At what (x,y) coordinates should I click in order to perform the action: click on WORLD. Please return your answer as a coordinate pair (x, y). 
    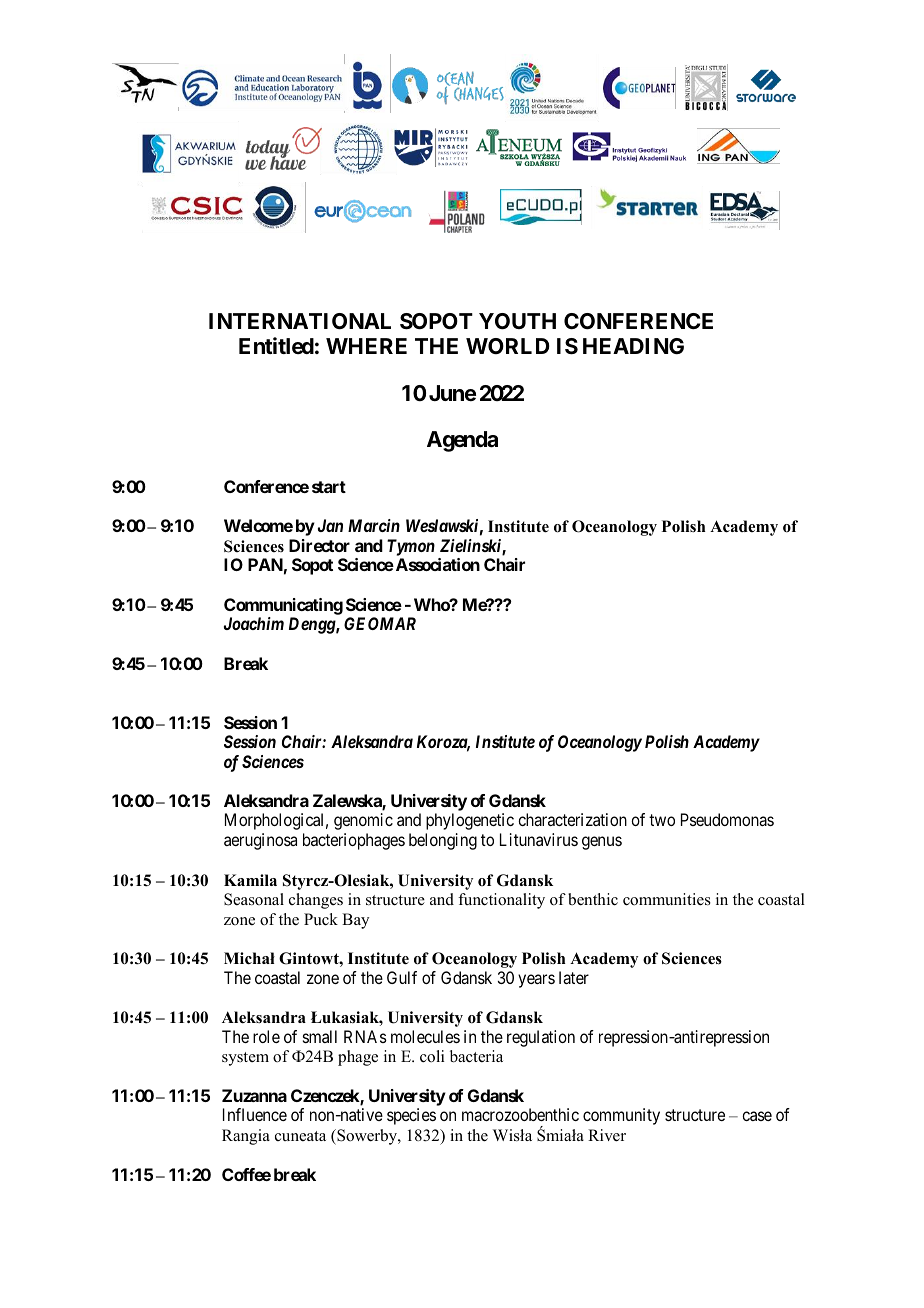
    Looking at the image, I should click on (508, 346).
